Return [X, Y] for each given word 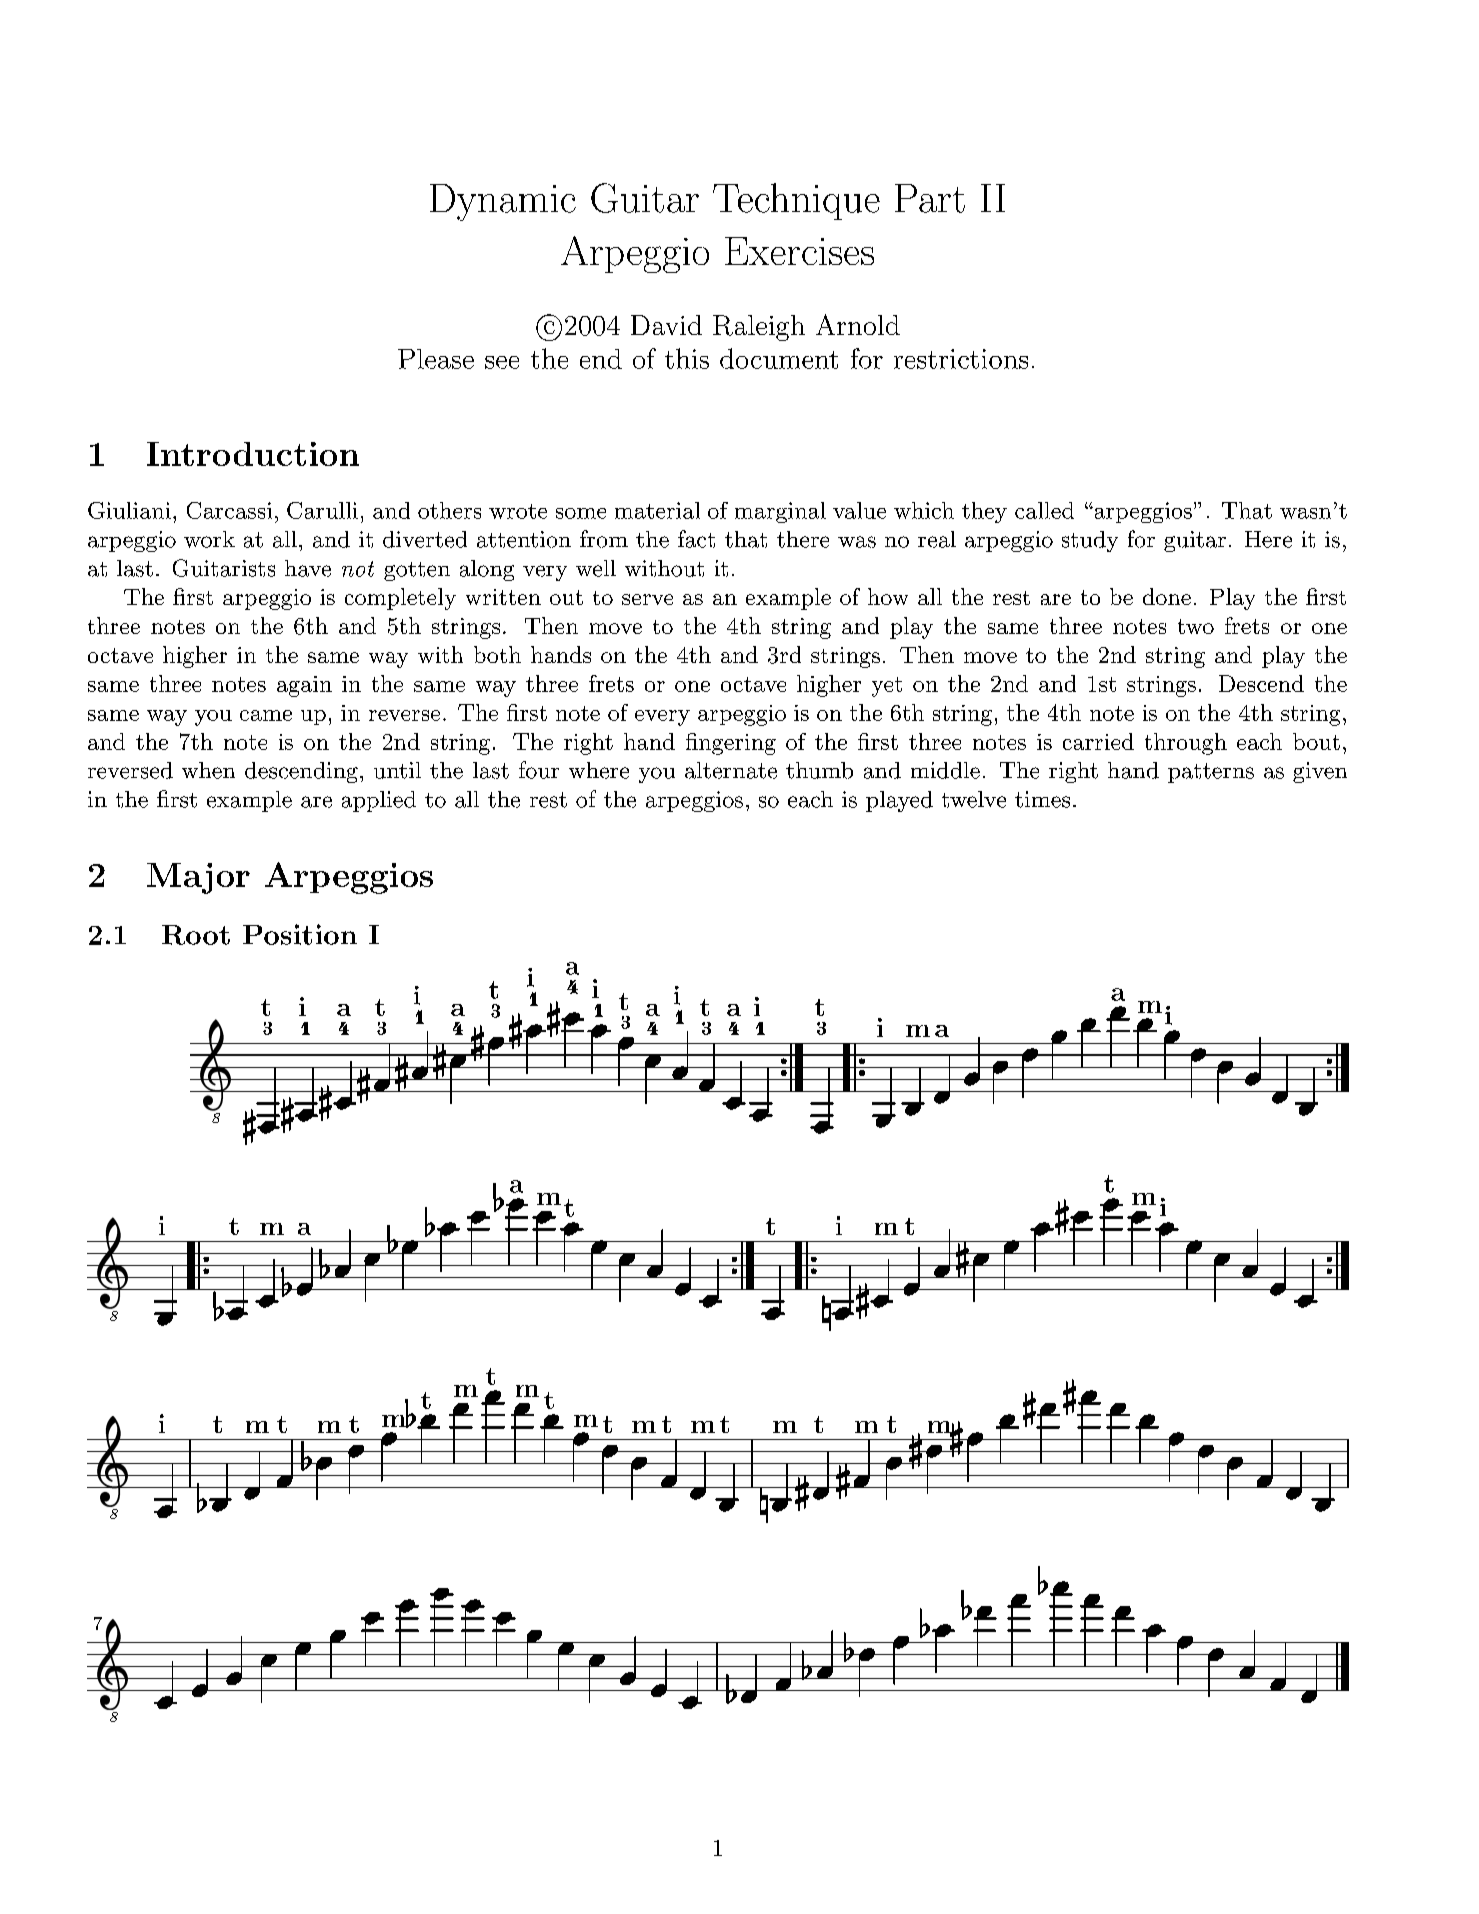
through [1186, 744]
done [1167, 596]
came [266, 715]
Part [930, 198]
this [687, 358]
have [308, 568]
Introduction [253, 454]
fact [696, 539]
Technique [796, 201]
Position [300, 934]
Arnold [858, 324]
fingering [731, 744]
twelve [974, 799]
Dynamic [503, 202]
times [1042, 799]
